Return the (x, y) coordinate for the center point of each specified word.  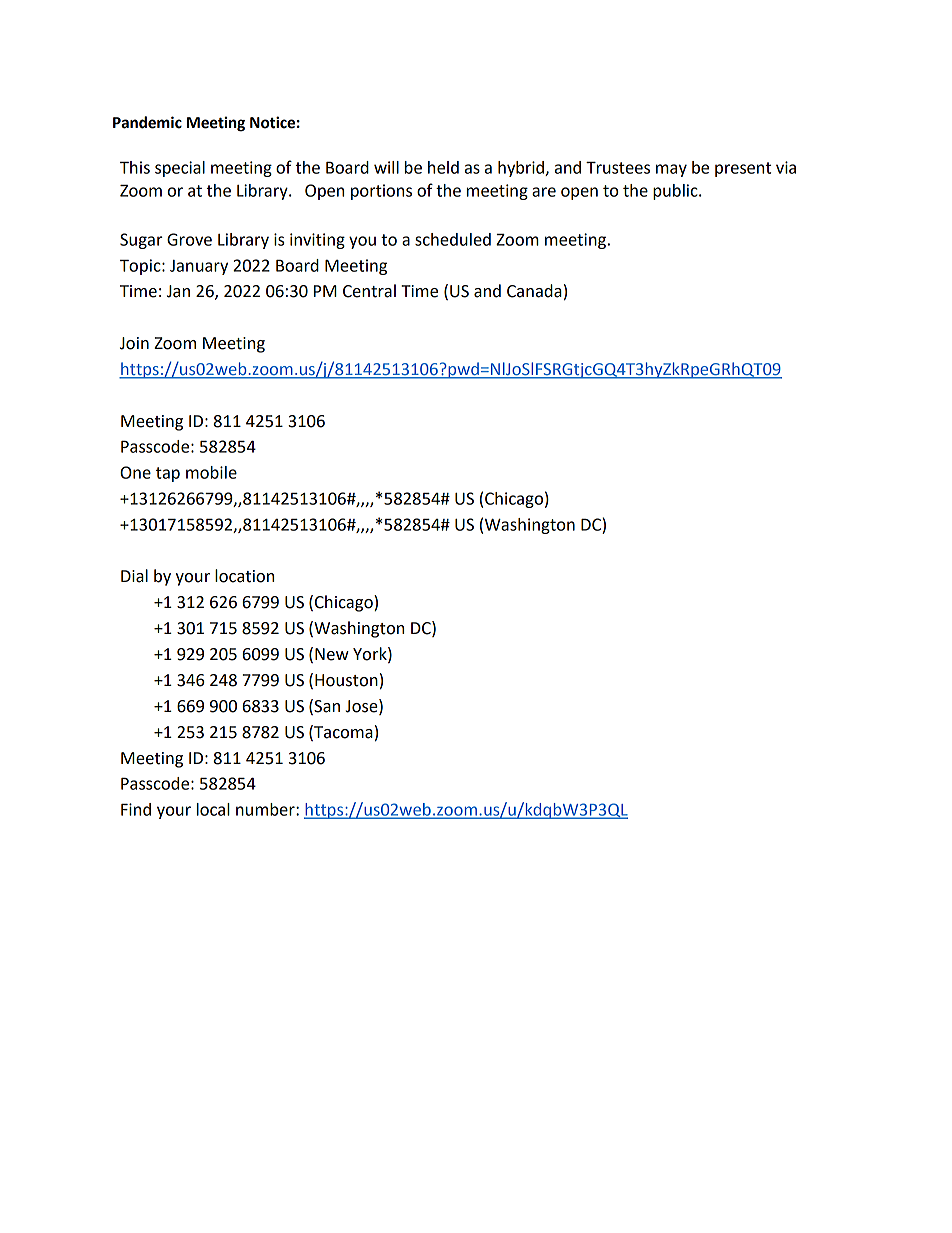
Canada (534, 291)
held (443, 167)
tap (168, 474)
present (743, 169)
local (213, 809)
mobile (211, 472)
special (180, 169)
